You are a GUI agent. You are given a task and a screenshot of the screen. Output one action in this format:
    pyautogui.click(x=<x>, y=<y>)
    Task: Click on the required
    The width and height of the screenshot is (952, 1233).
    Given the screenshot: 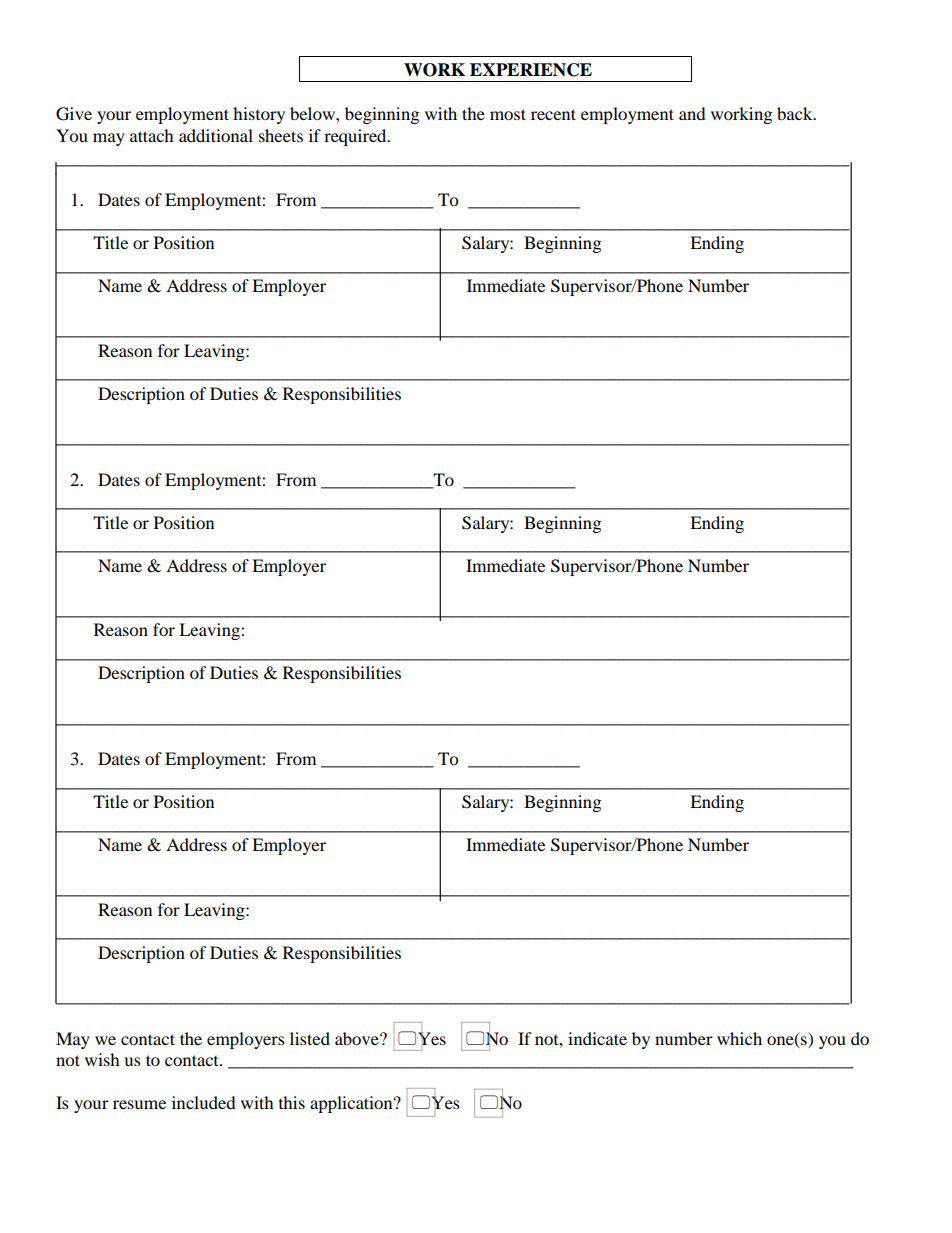 What is the action you would take?
    pyautogui.click(x=356, y=137)
